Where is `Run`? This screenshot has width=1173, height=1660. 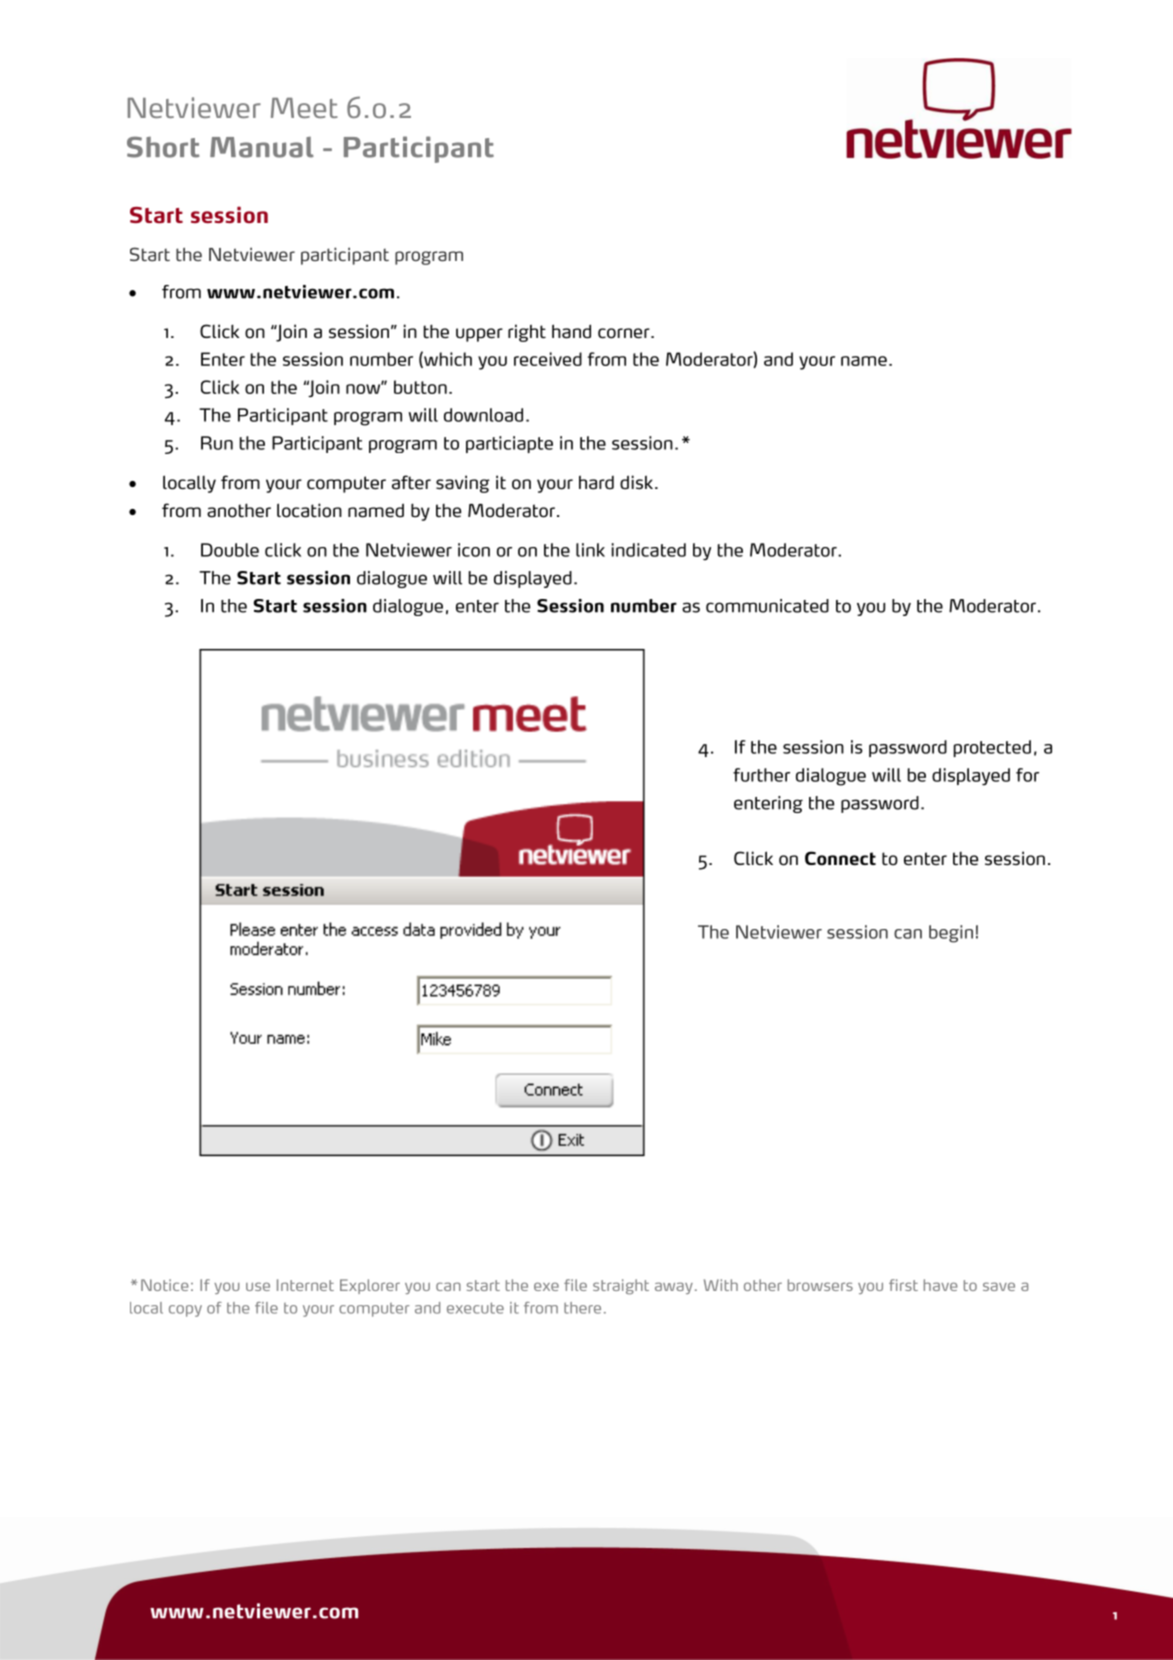
Run is located at coordinates (217, 443).
